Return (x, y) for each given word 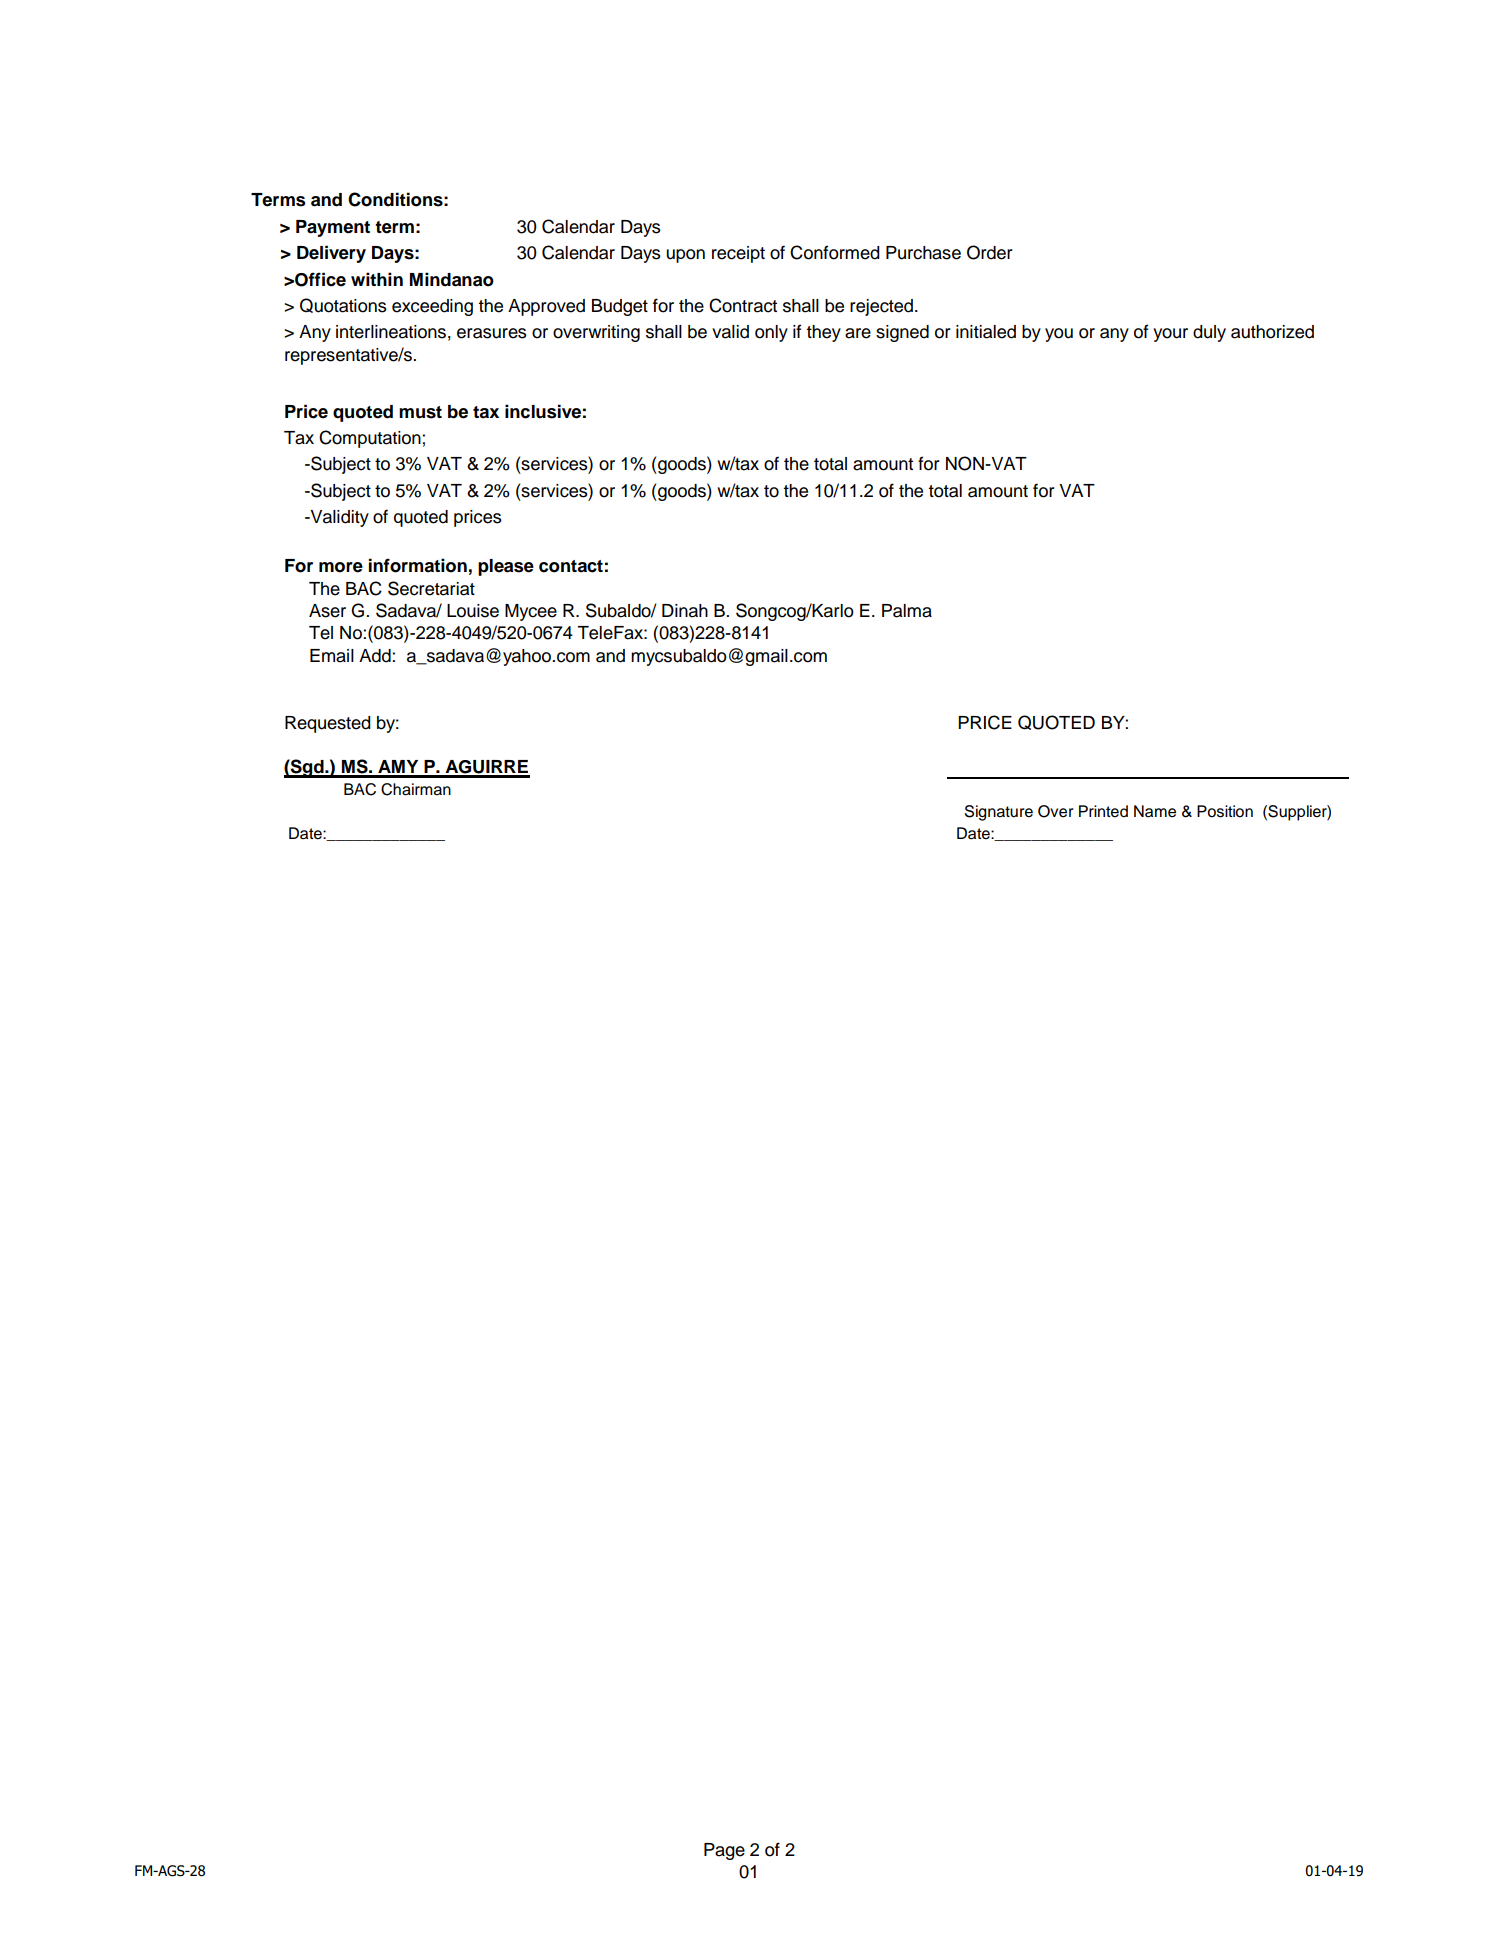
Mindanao (452, 279)
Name (1155, 811)
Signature (999, 813)
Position (1225, 811)
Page (724, 1851)
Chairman (416, 789)
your (1170, 335)
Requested (328, 724)
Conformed (835, 252)
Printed (1103, 811)
